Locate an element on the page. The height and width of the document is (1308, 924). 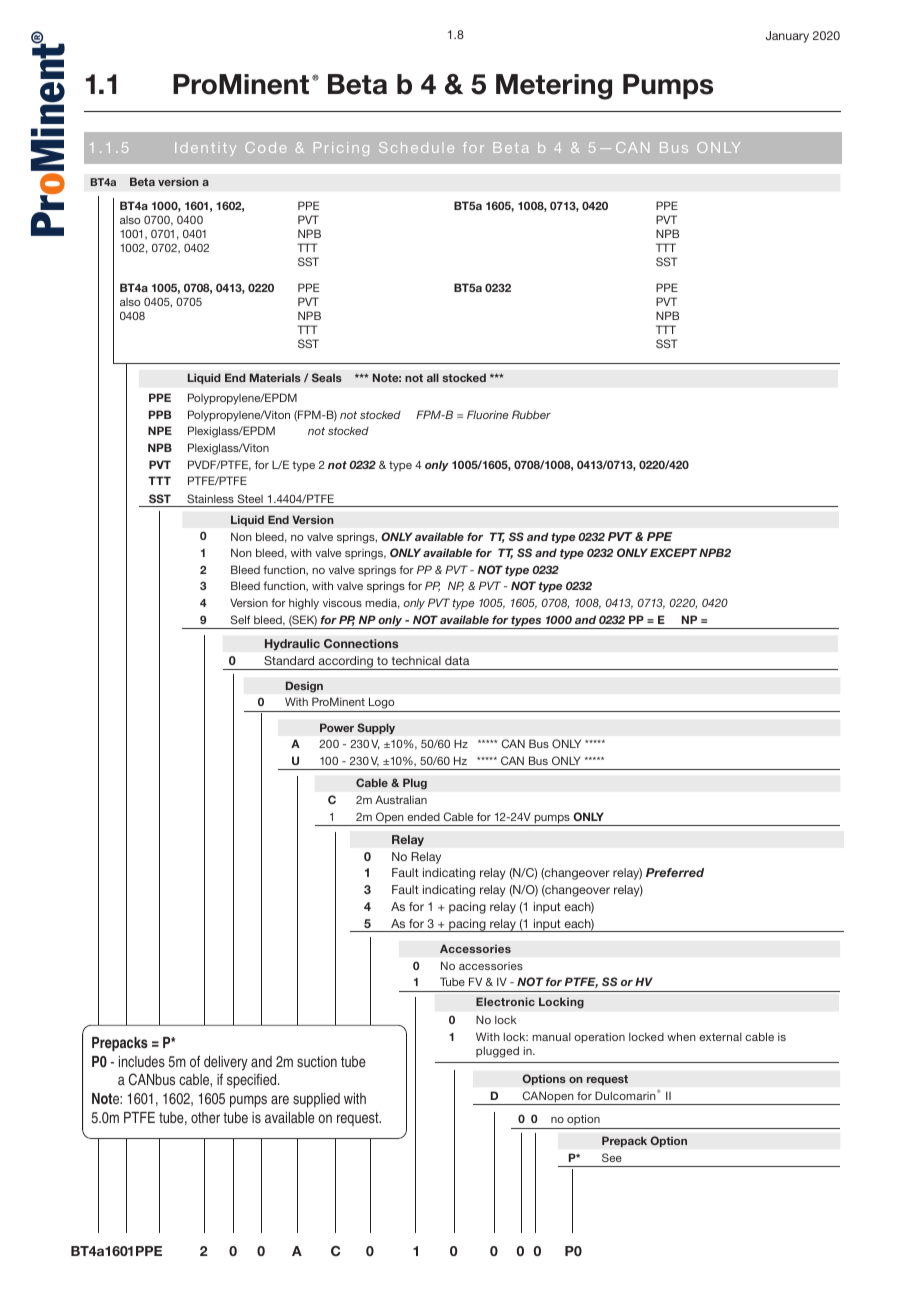
January is located at coordinates (787, 37).
